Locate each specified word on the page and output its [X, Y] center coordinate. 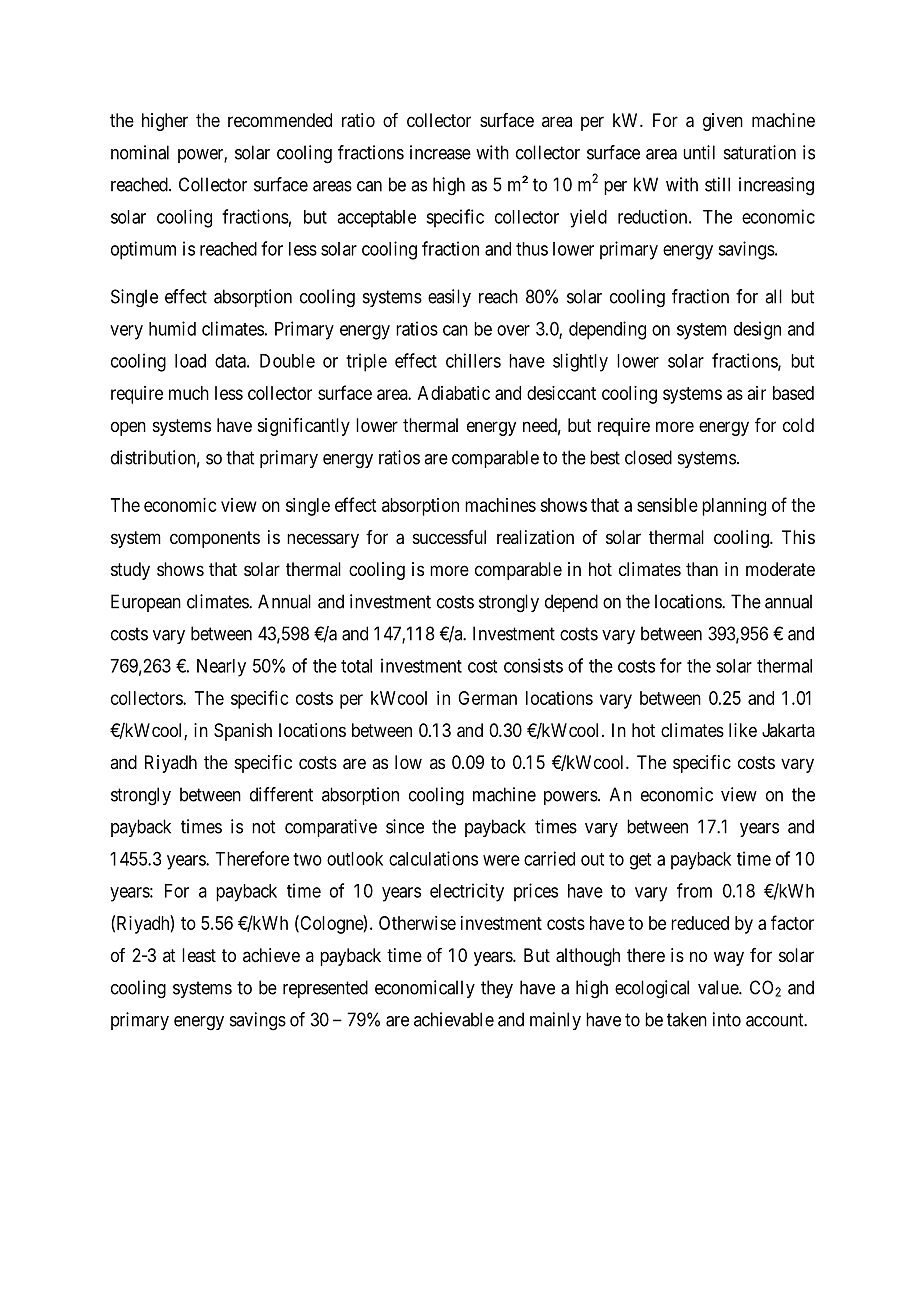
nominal [140, 152]
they [497, 989]
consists [533, 665]
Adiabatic [454, 393]
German [487, 698]
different [281, 794]
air [757, 393]
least [199, 955]
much [189, 393]
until [699, 152]
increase [440, 152]
